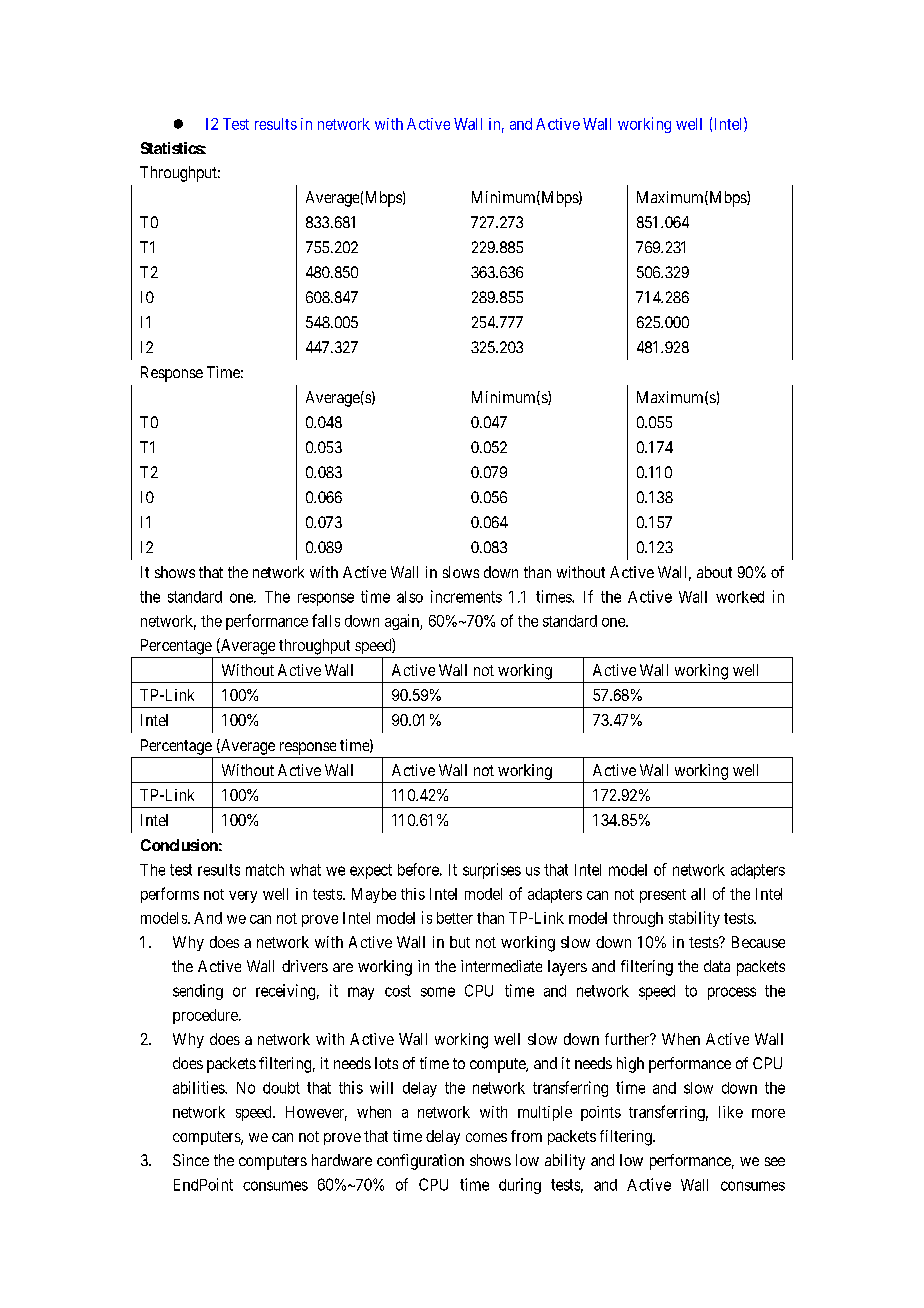 The width and height of the screenshot is (924, 1308). I want to click on see, so click(775, 1161).
